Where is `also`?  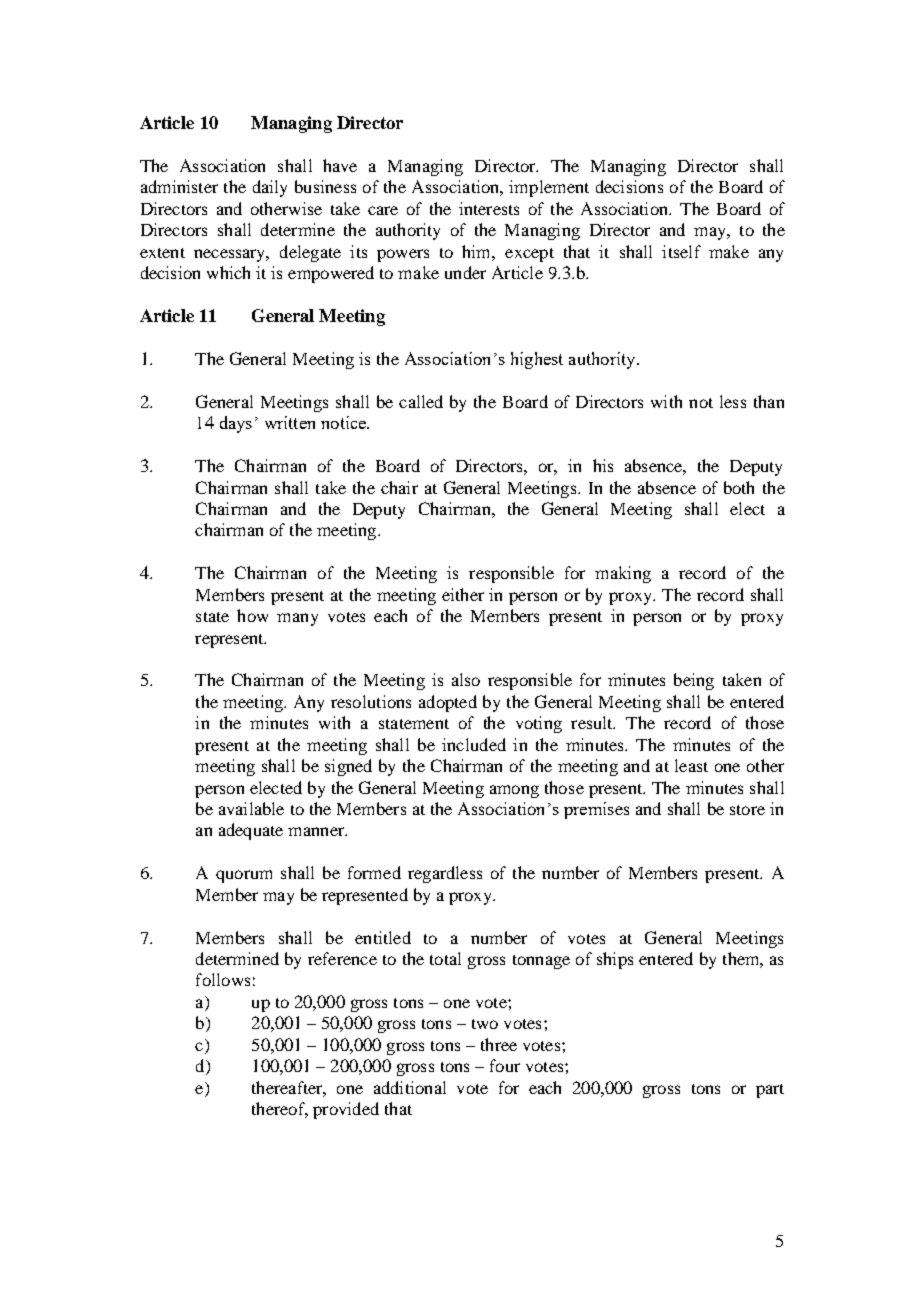 also is located at coordinates (466, 679).
